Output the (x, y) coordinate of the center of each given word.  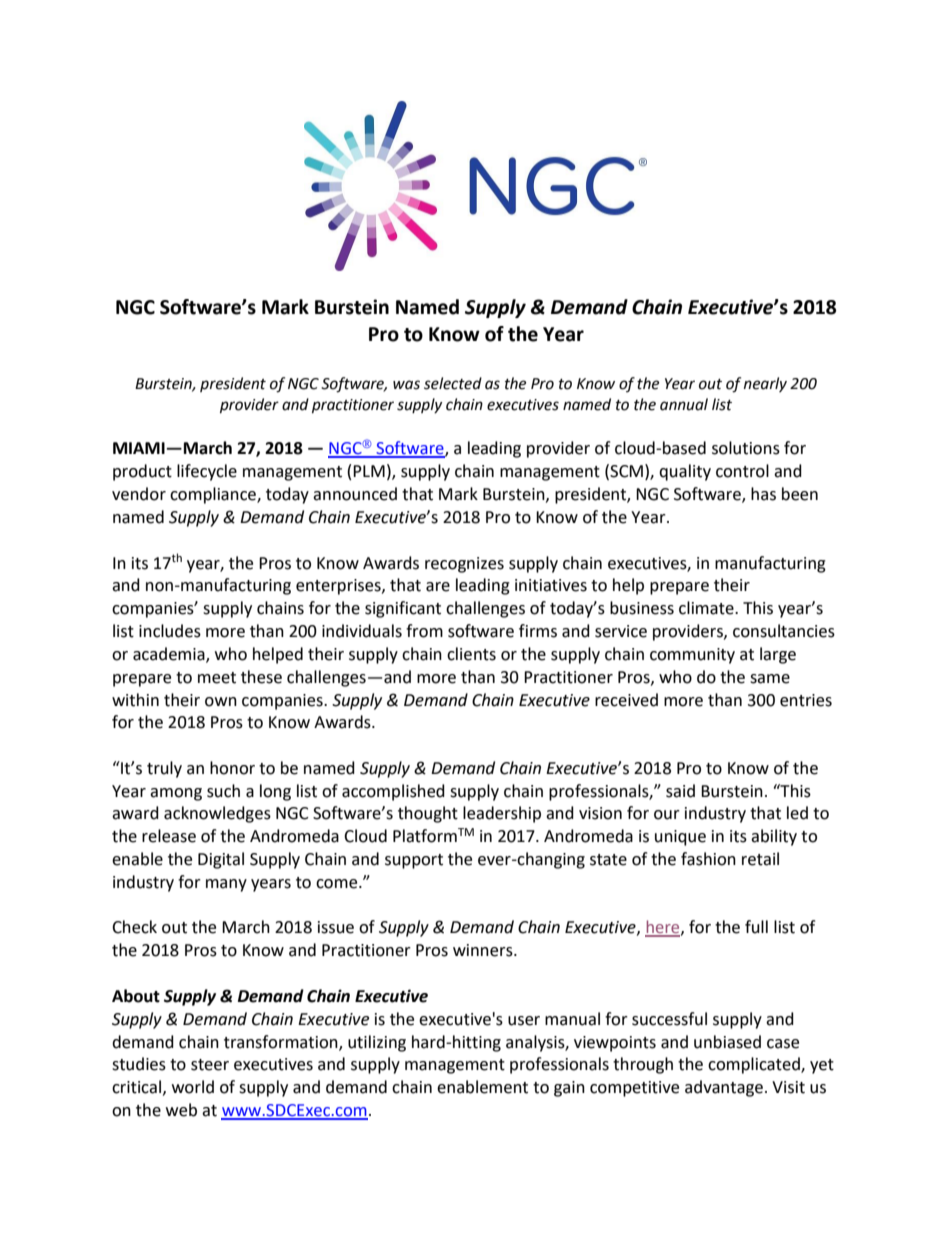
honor (232, 768)
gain (569, 1089)
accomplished (393, 792)
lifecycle (207, 472)
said (680, 791)
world (193, 1087)
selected (453, 383)
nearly (765, 384)
